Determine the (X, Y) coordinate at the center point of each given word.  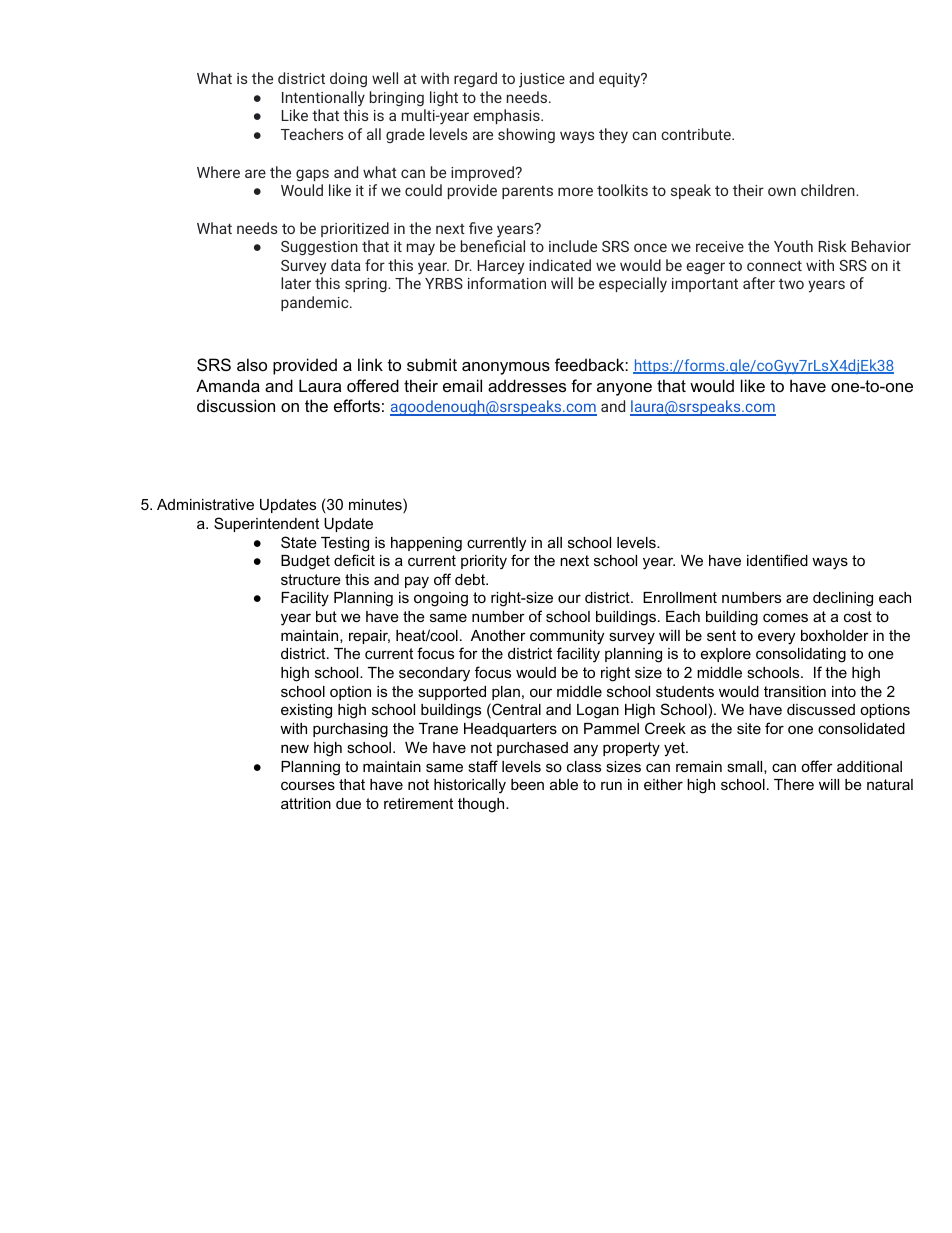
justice (542, 80)
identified (777, 560)
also (252, 364)
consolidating (801, 655)
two (791, 284)
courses (308, 785)
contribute (697, 134)
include (573, 246)
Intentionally (323, 99)
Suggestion (319, 248)
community (567, 637)
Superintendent (266, 524)
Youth (793, 246)
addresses (527, 385)
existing (306, 711)
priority (484, 562)
